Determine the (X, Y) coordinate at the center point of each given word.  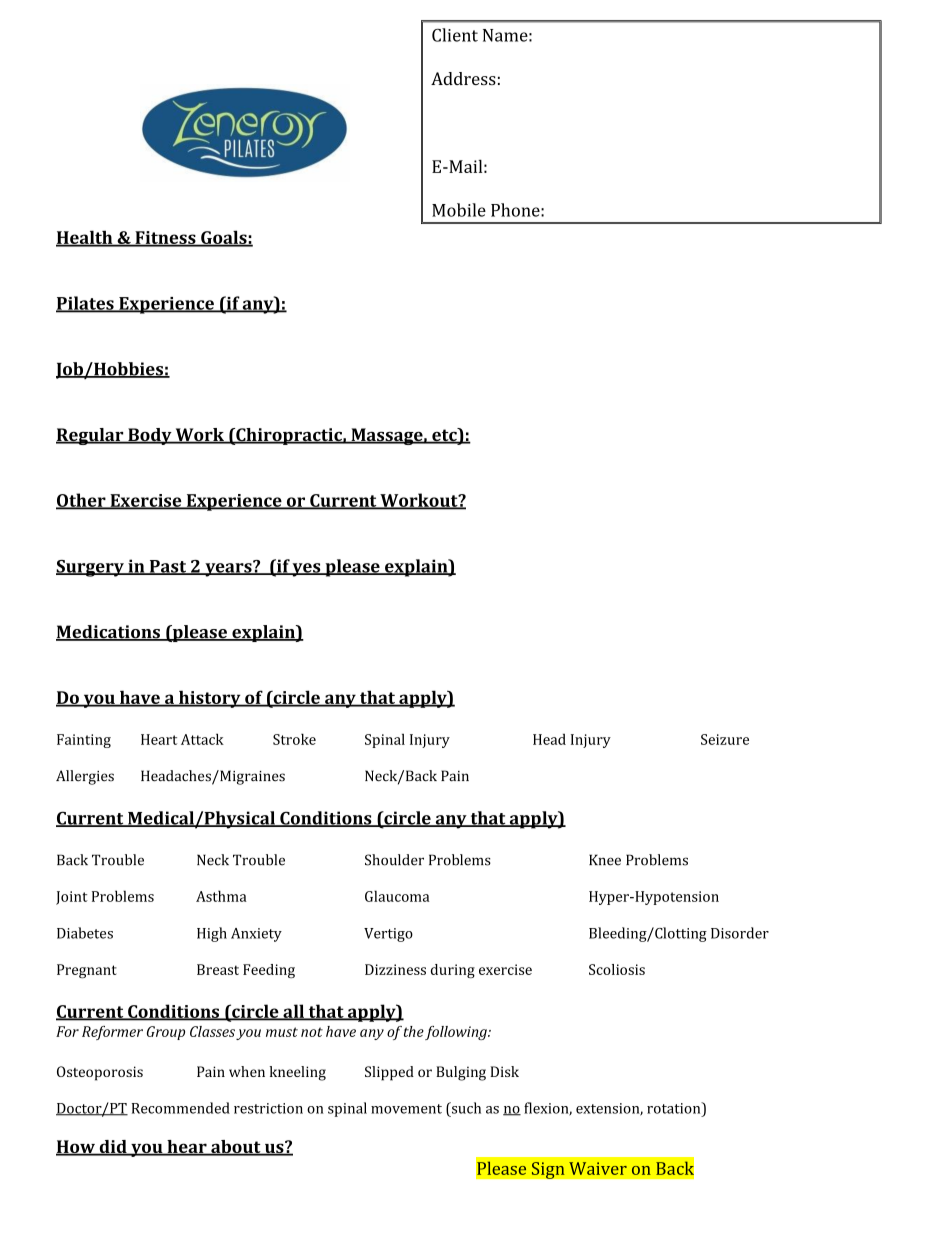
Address (463, 78)
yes (307, 570)
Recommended (181, 1108)
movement (406, 1109)
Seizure (725, 739)
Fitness (165, 238)
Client (455, 35)
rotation (675, 1108)
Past (168, 567)
